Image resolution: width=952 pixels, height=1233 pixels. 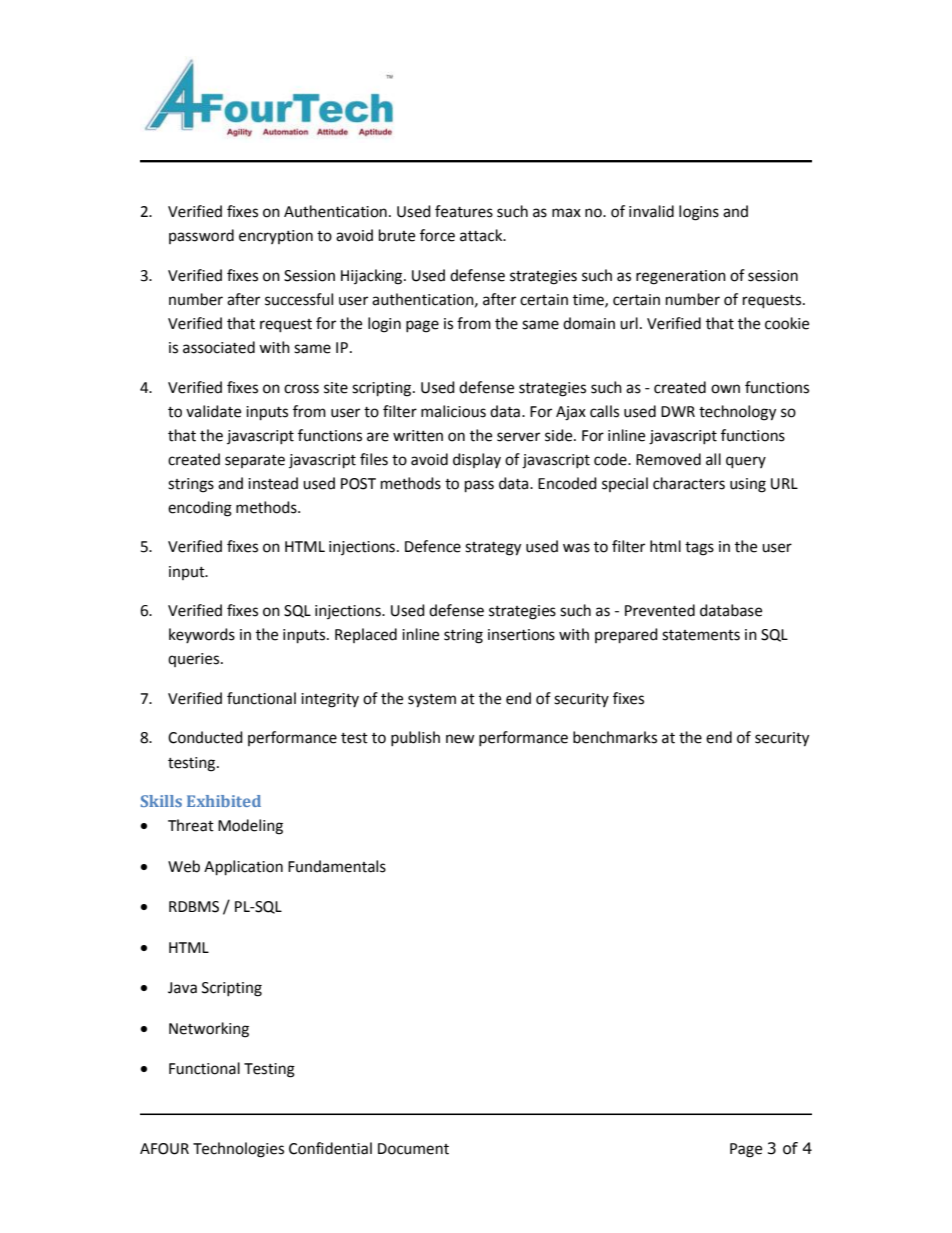 What do you see at coordinates (276, 237) in the image?
I see `encryption` at bounding box center [276, 237].
